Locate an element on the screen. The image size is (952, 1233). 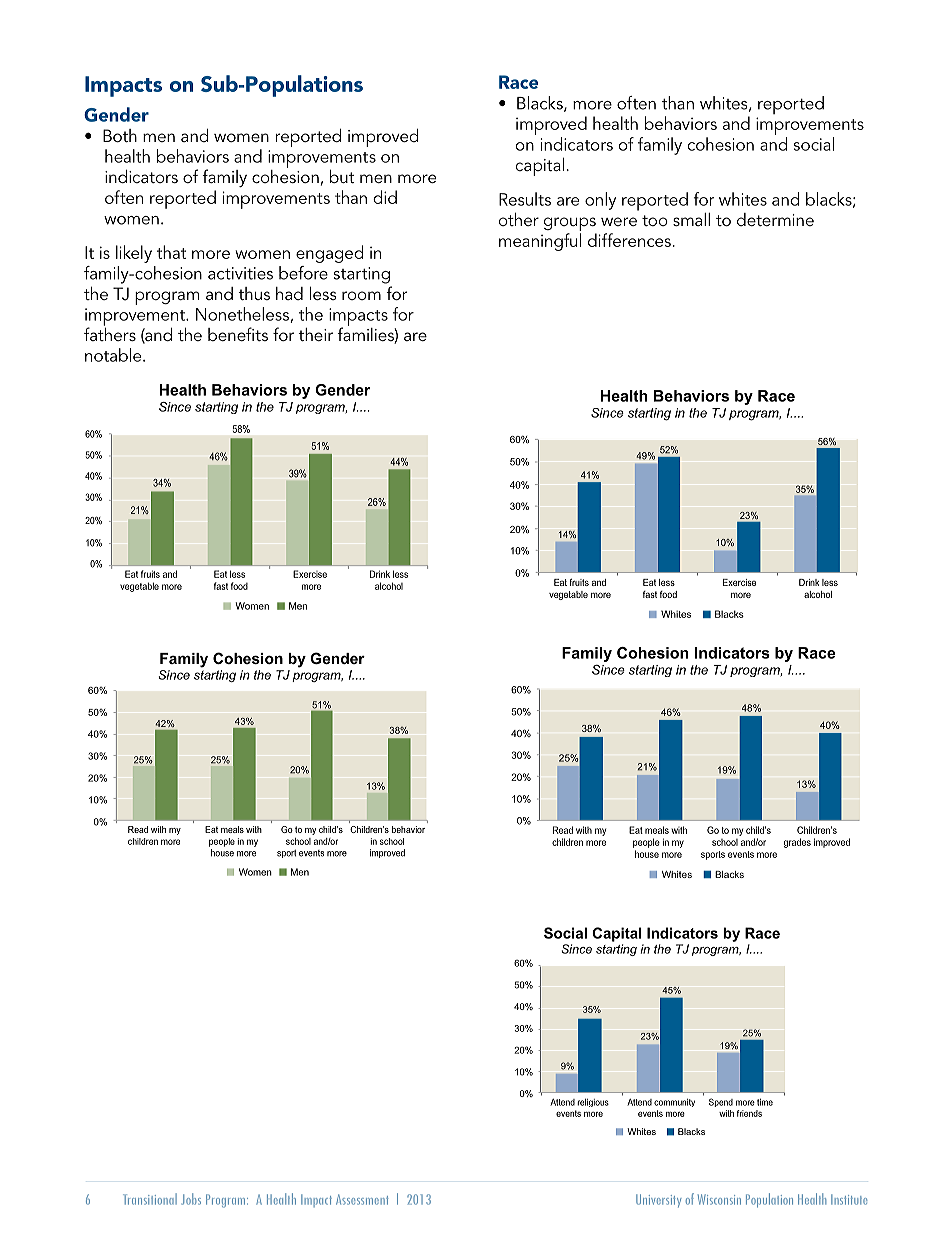
Institute is located at coordinates (849, 1199).
